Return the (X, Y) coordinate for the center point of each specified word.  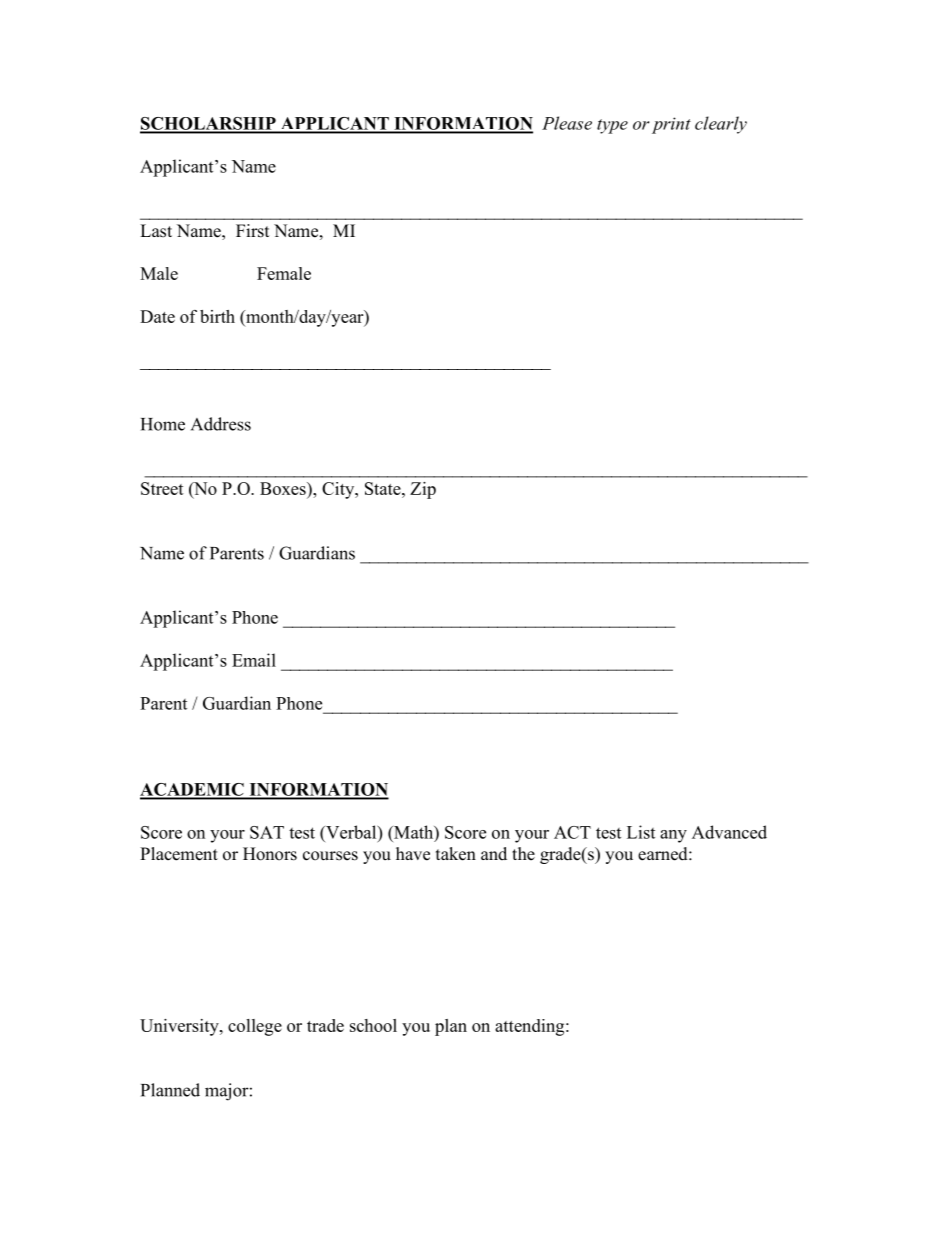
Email (254, 660)
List (641, 832)
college (255, 1027)
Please (567, 123)
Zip (423, 490)
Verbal (351, 832)
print (671, 125)
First (252, 231)
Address (221, 424)
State (384, 488)
